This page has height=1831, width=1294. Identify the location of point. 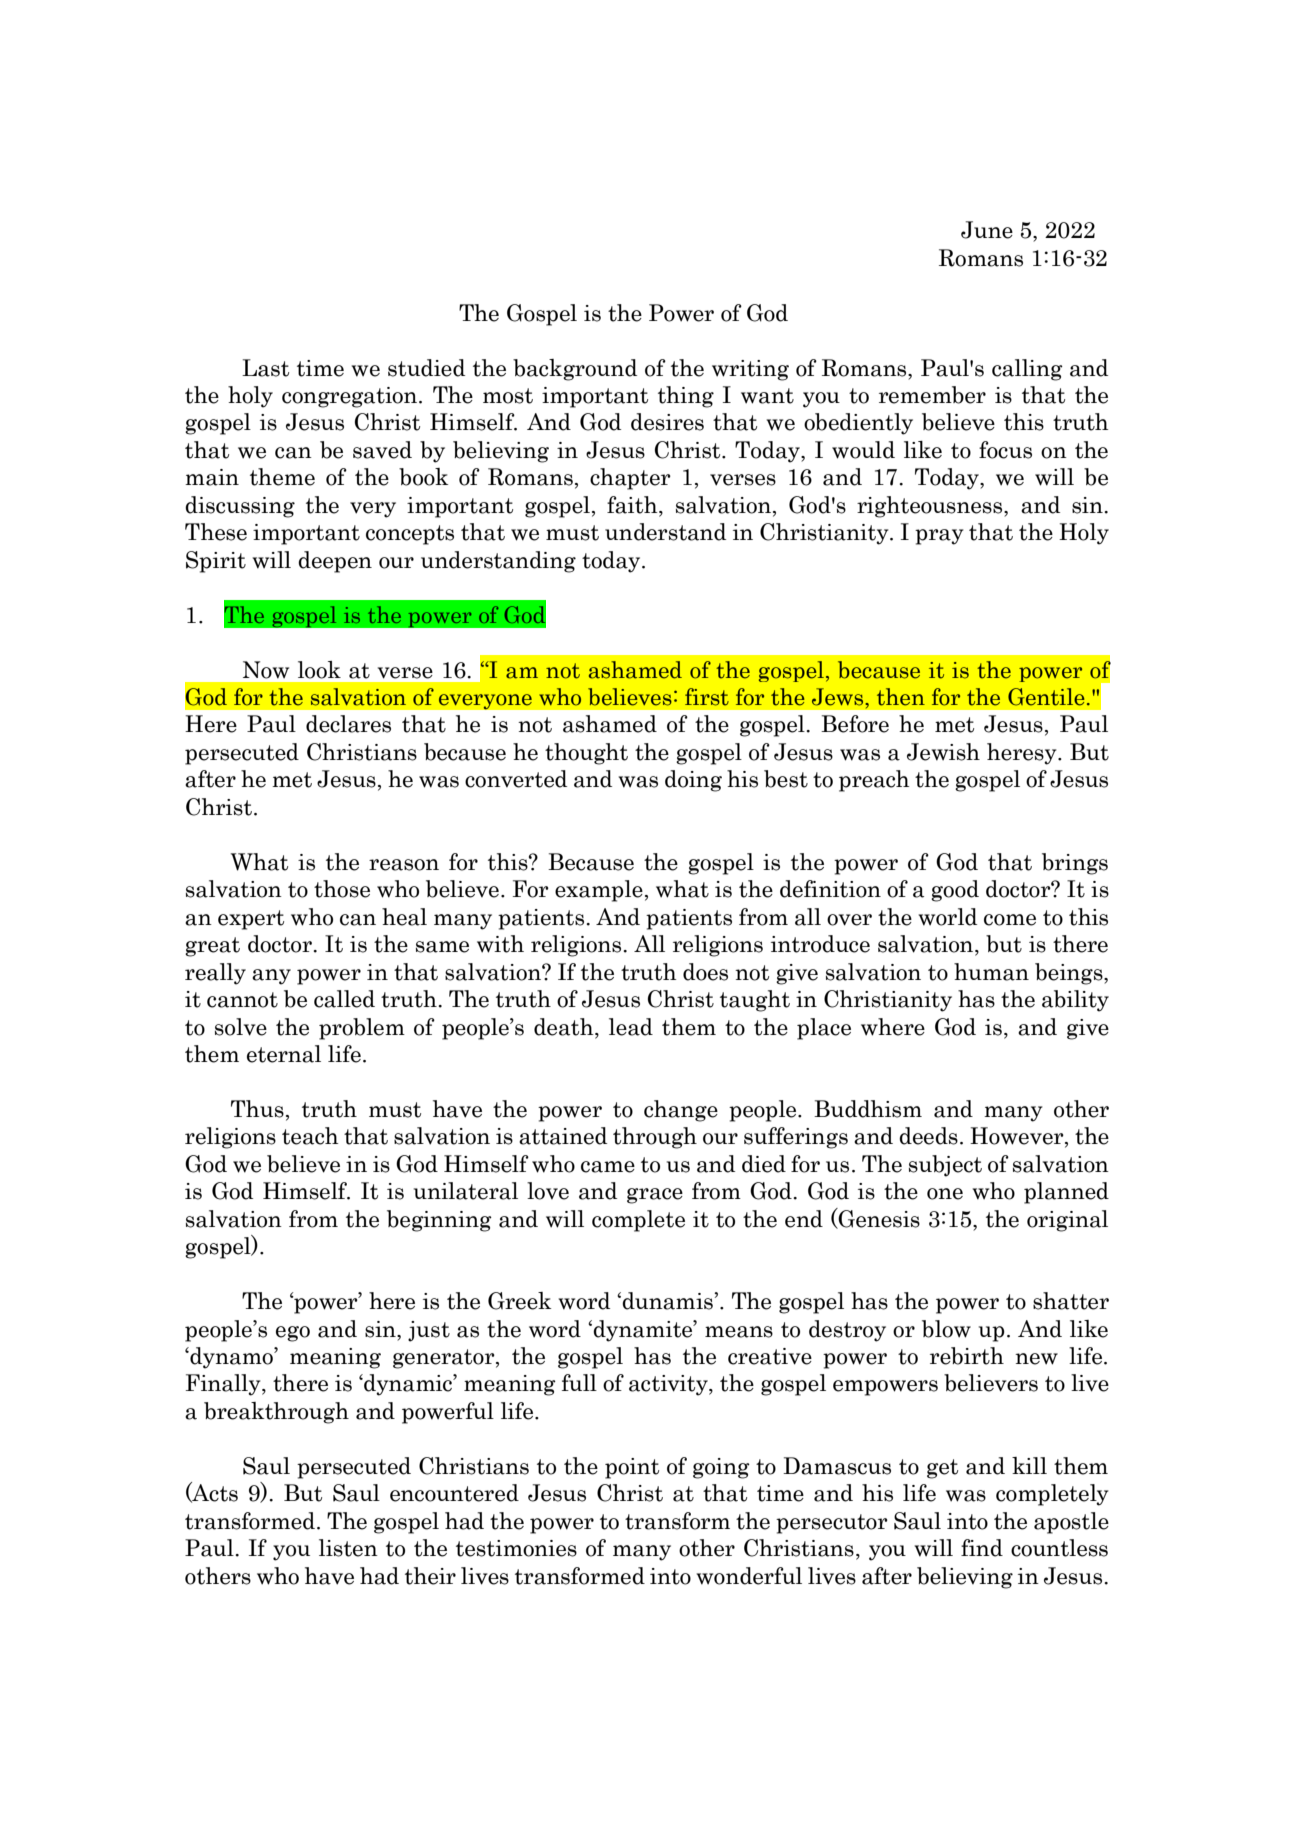
(632, 1468).
